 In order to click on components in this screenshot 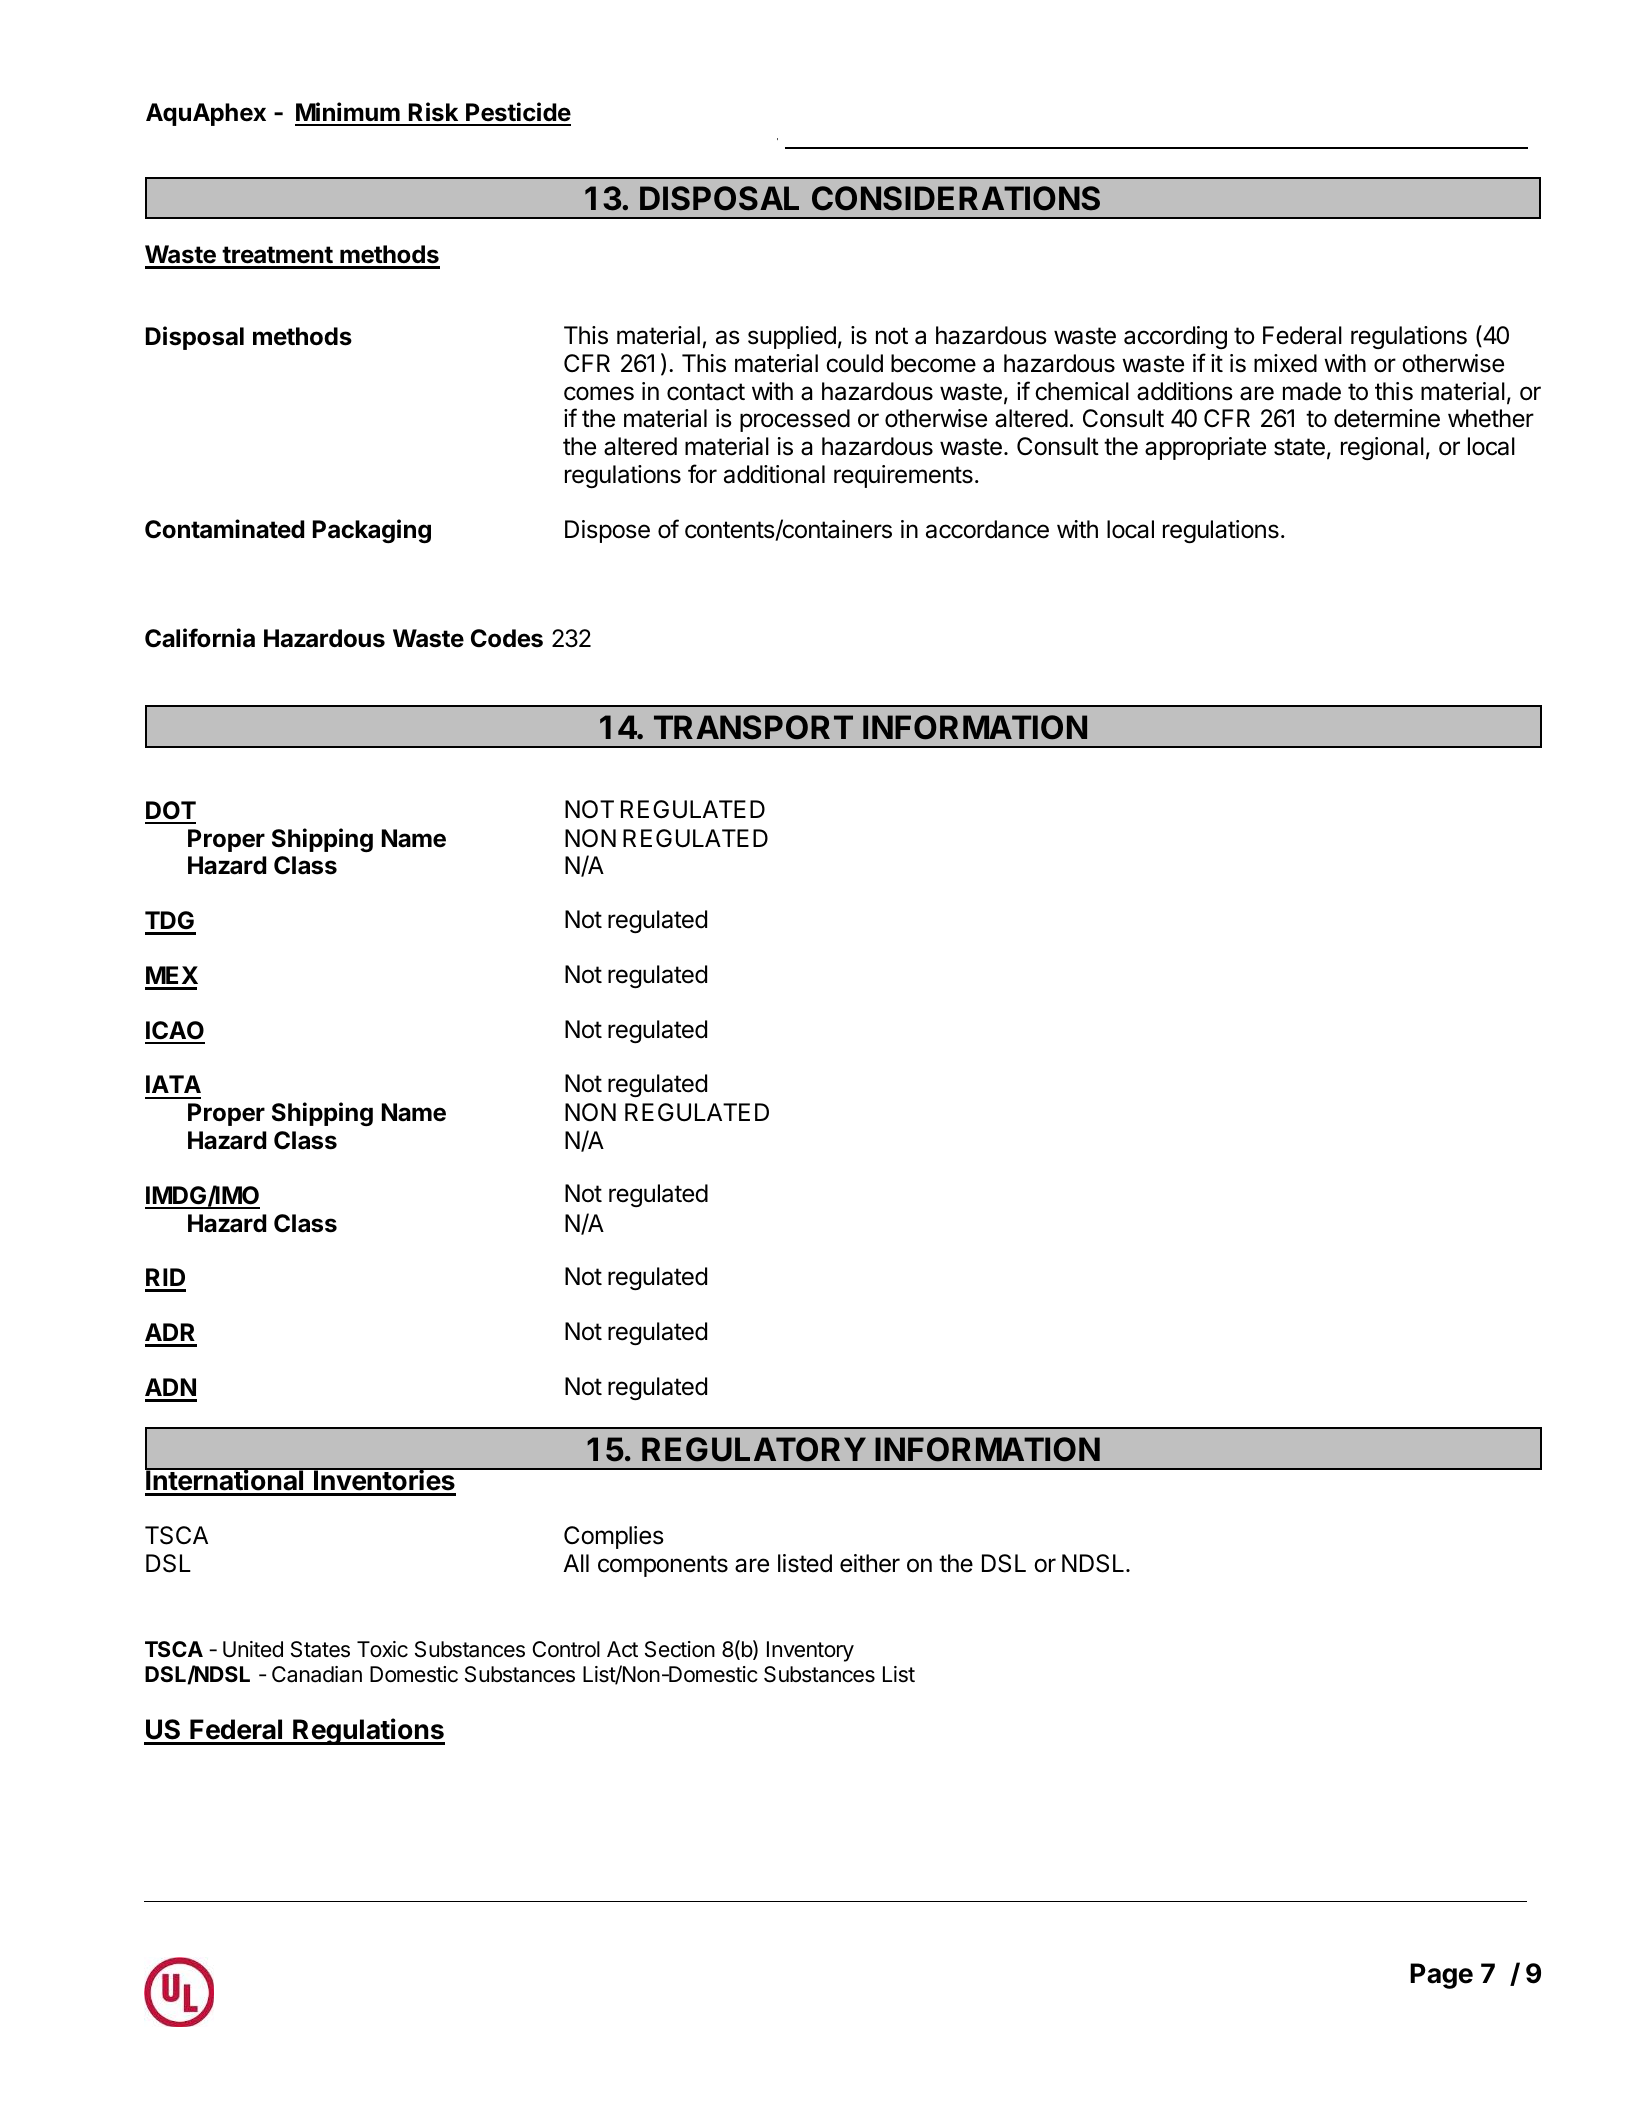, I will do `click(663, 1566)`.
